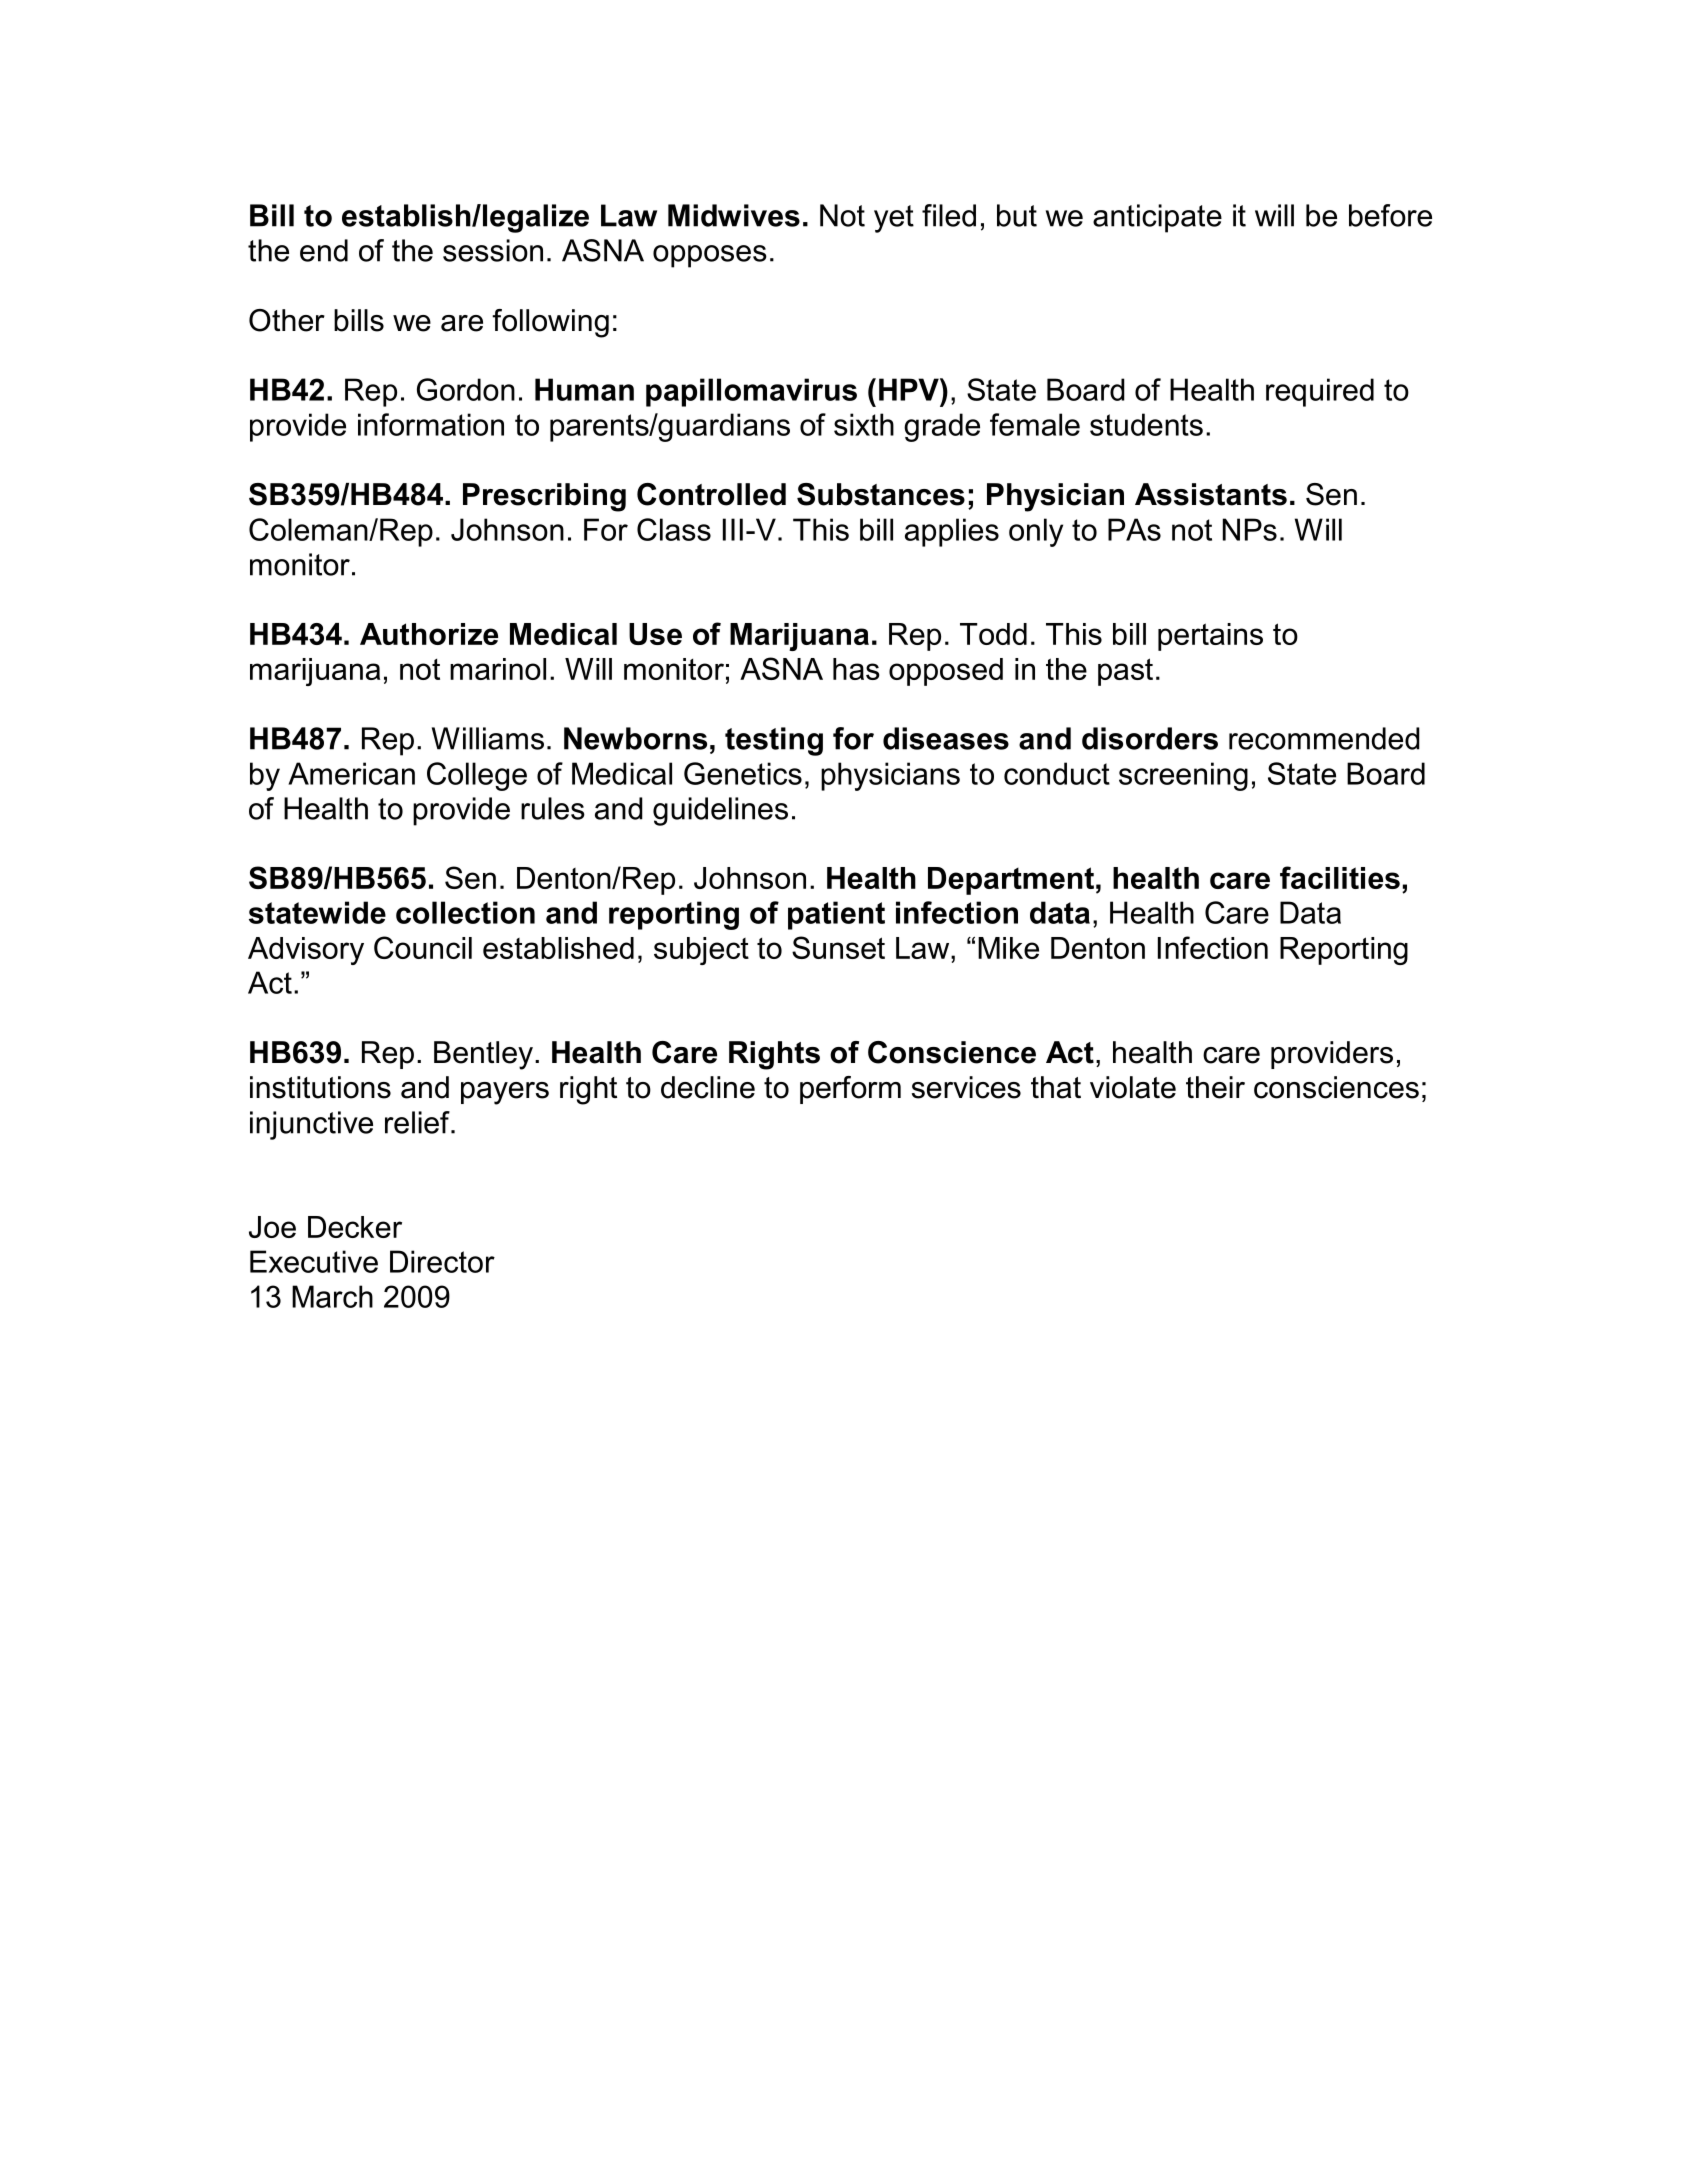 Image resolution: width=1687 pixels, height=2183 pixels. I want to click on session, so click(493, 250).
